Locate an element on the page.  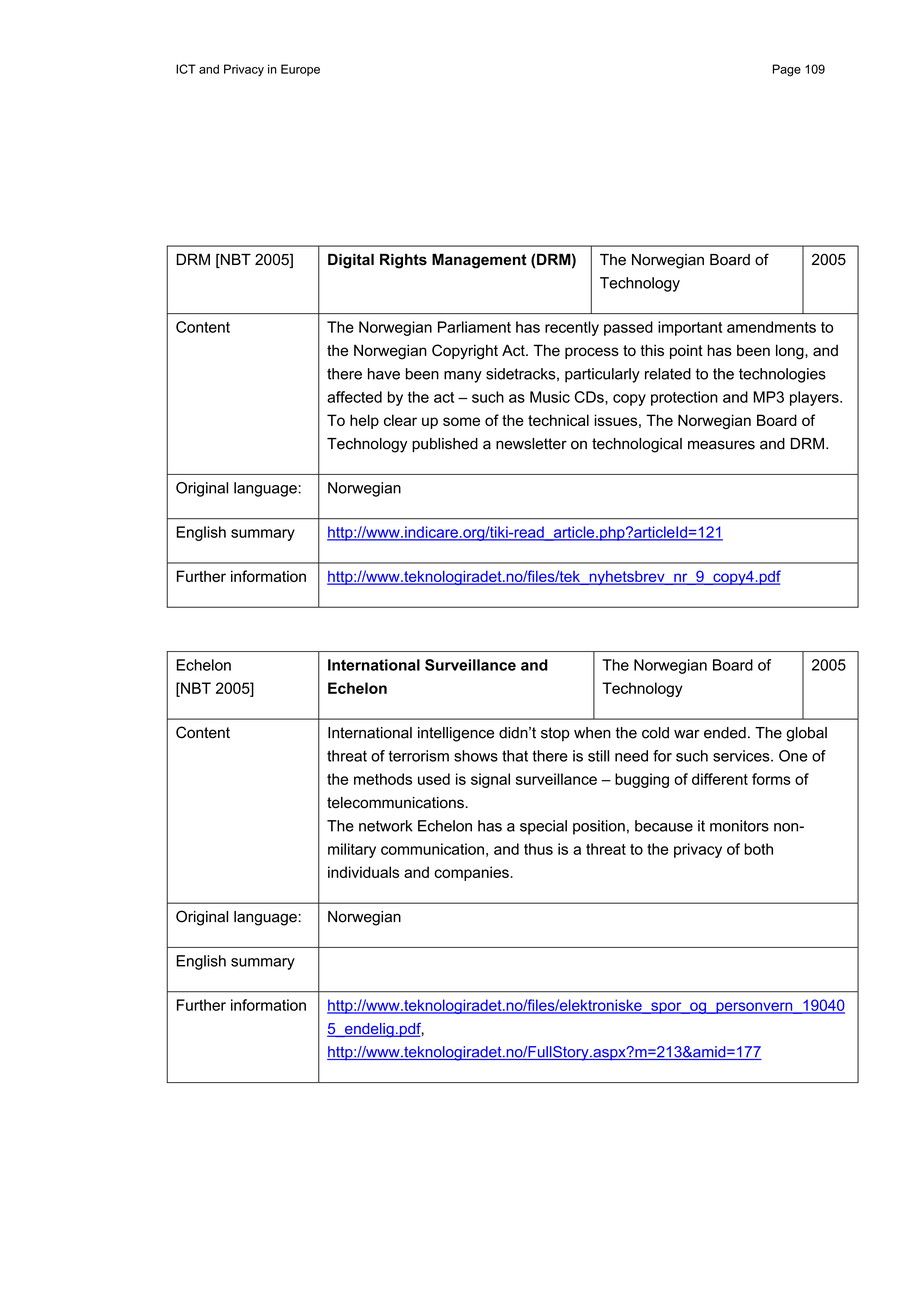
ended is located at coordinates (725, 733).
